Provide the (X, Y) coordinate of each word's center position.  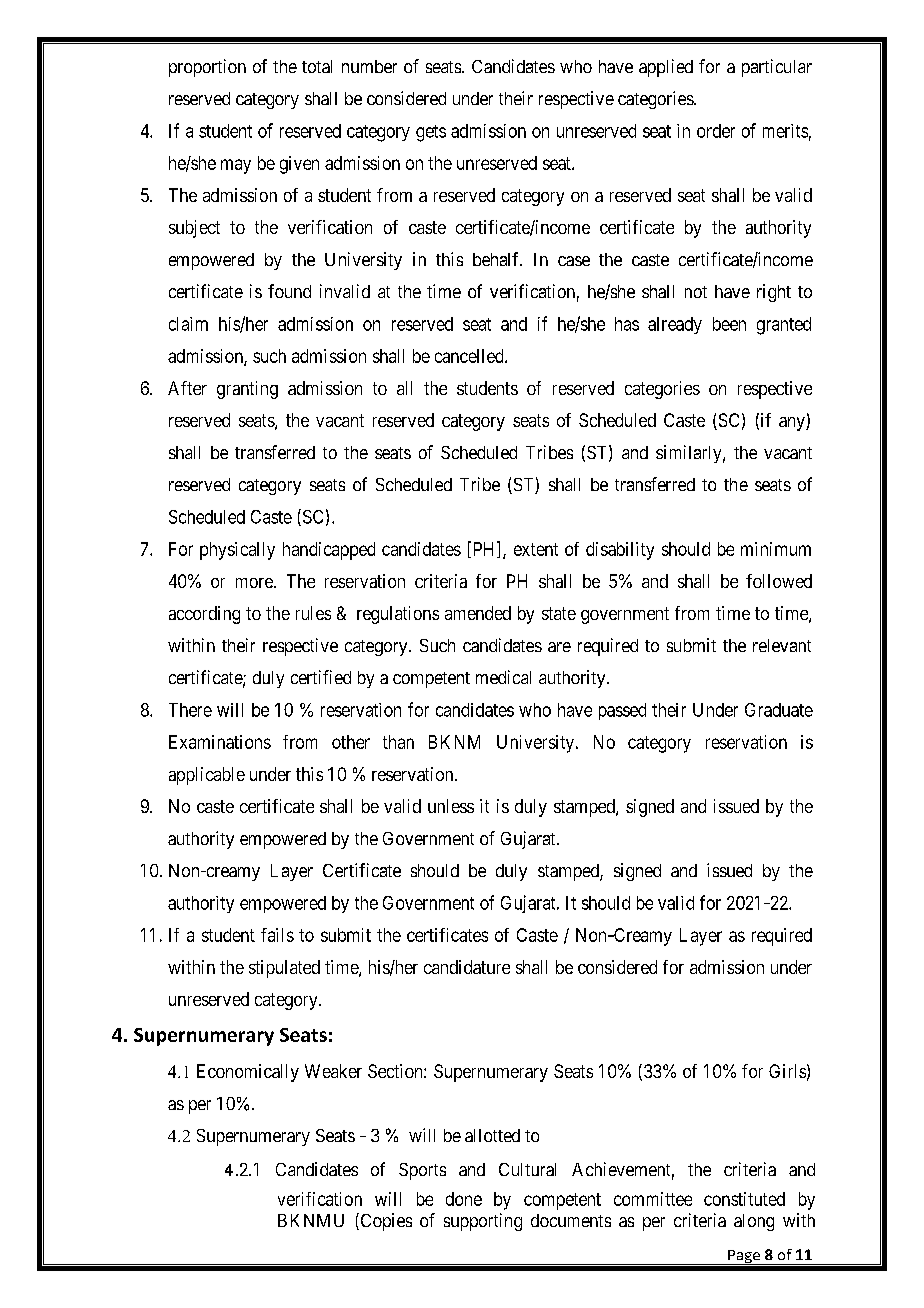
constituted (744, 1199)
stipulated (284, 969)
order (716, 131)
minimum (776, 549)
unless (451, 806)
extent (536, 549)
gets (431, 133)
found (289, 291)
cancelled (470, 356)
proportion (207, 68)
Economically (248, 1073)
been (729, 324)
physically (237, 551)
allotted (492, 1135)
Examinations (220, 742)
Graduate (779, 710)
